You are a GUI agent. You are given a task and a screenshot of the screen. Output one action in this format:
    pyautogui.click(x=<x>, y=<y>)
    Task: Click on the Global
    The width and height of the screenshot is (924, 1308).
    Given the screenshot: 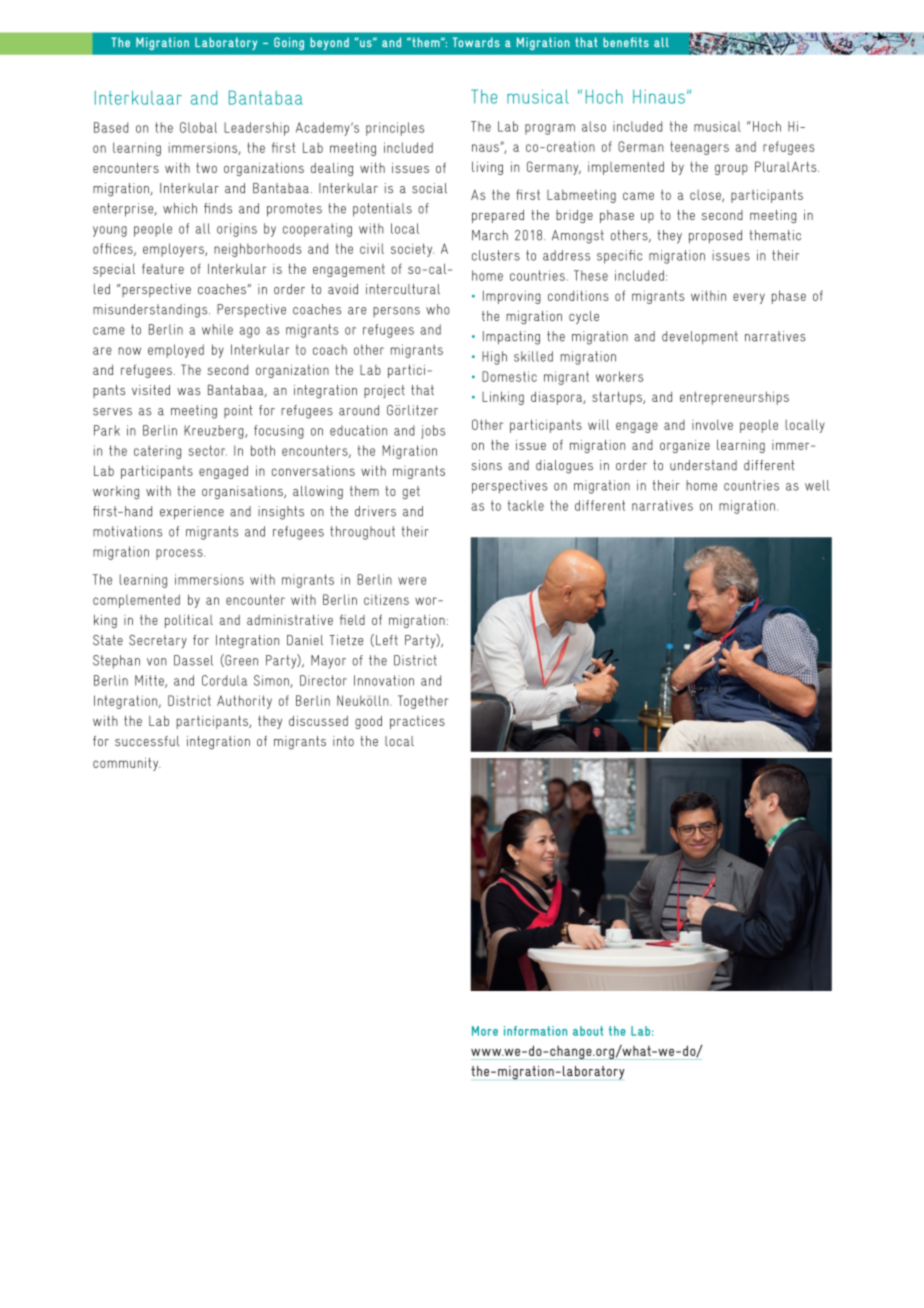 What is the action you would take?
    pyautogui.click(x=198, y=127)
